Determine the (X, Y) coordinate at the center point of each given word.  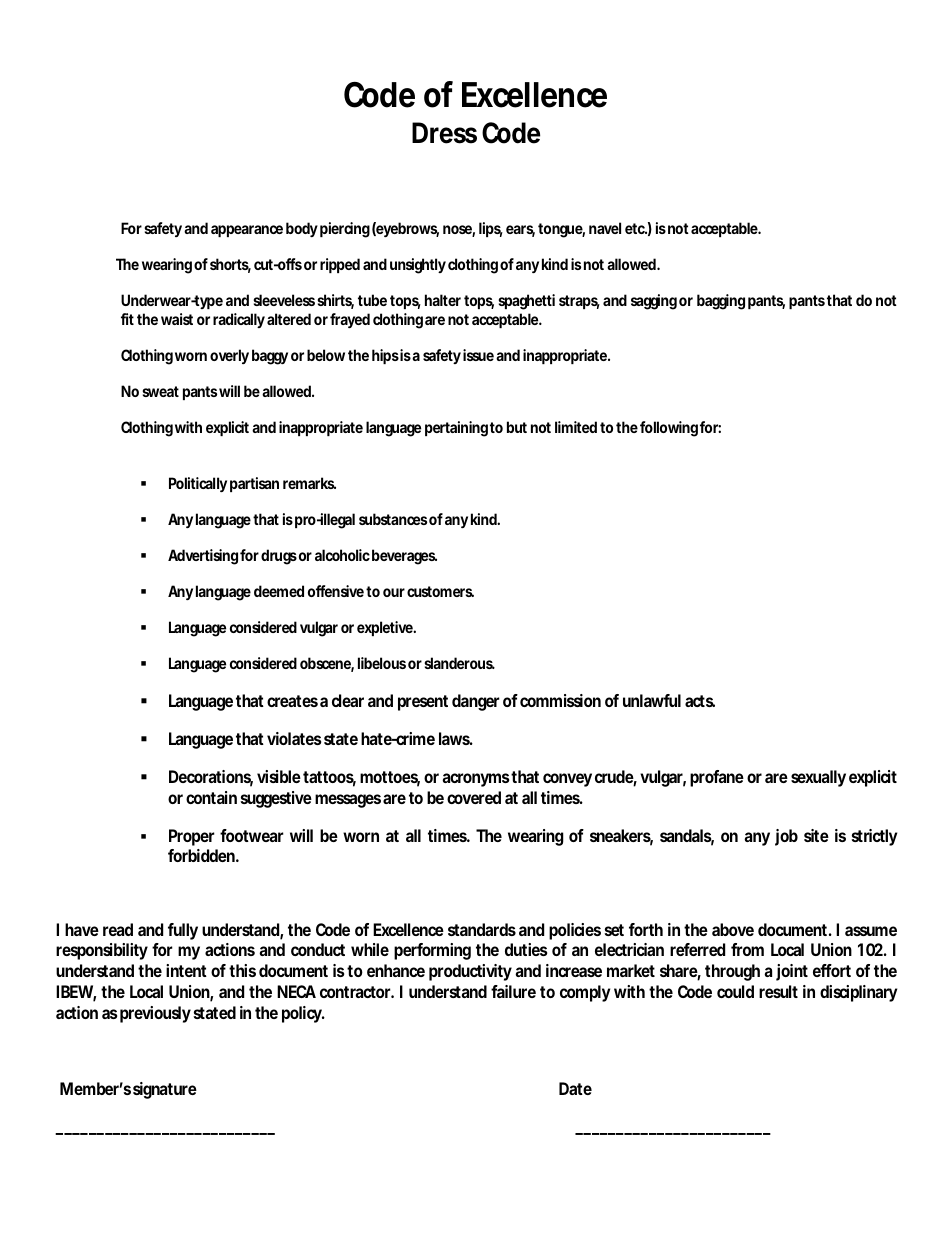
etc (636, 228)
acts (700, 701)
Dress (444, 133)
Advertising (203, 557)
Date (575, 1088)
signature (165, 1090)
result (778, 991)
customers (440, 591)
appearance (247, 231)
